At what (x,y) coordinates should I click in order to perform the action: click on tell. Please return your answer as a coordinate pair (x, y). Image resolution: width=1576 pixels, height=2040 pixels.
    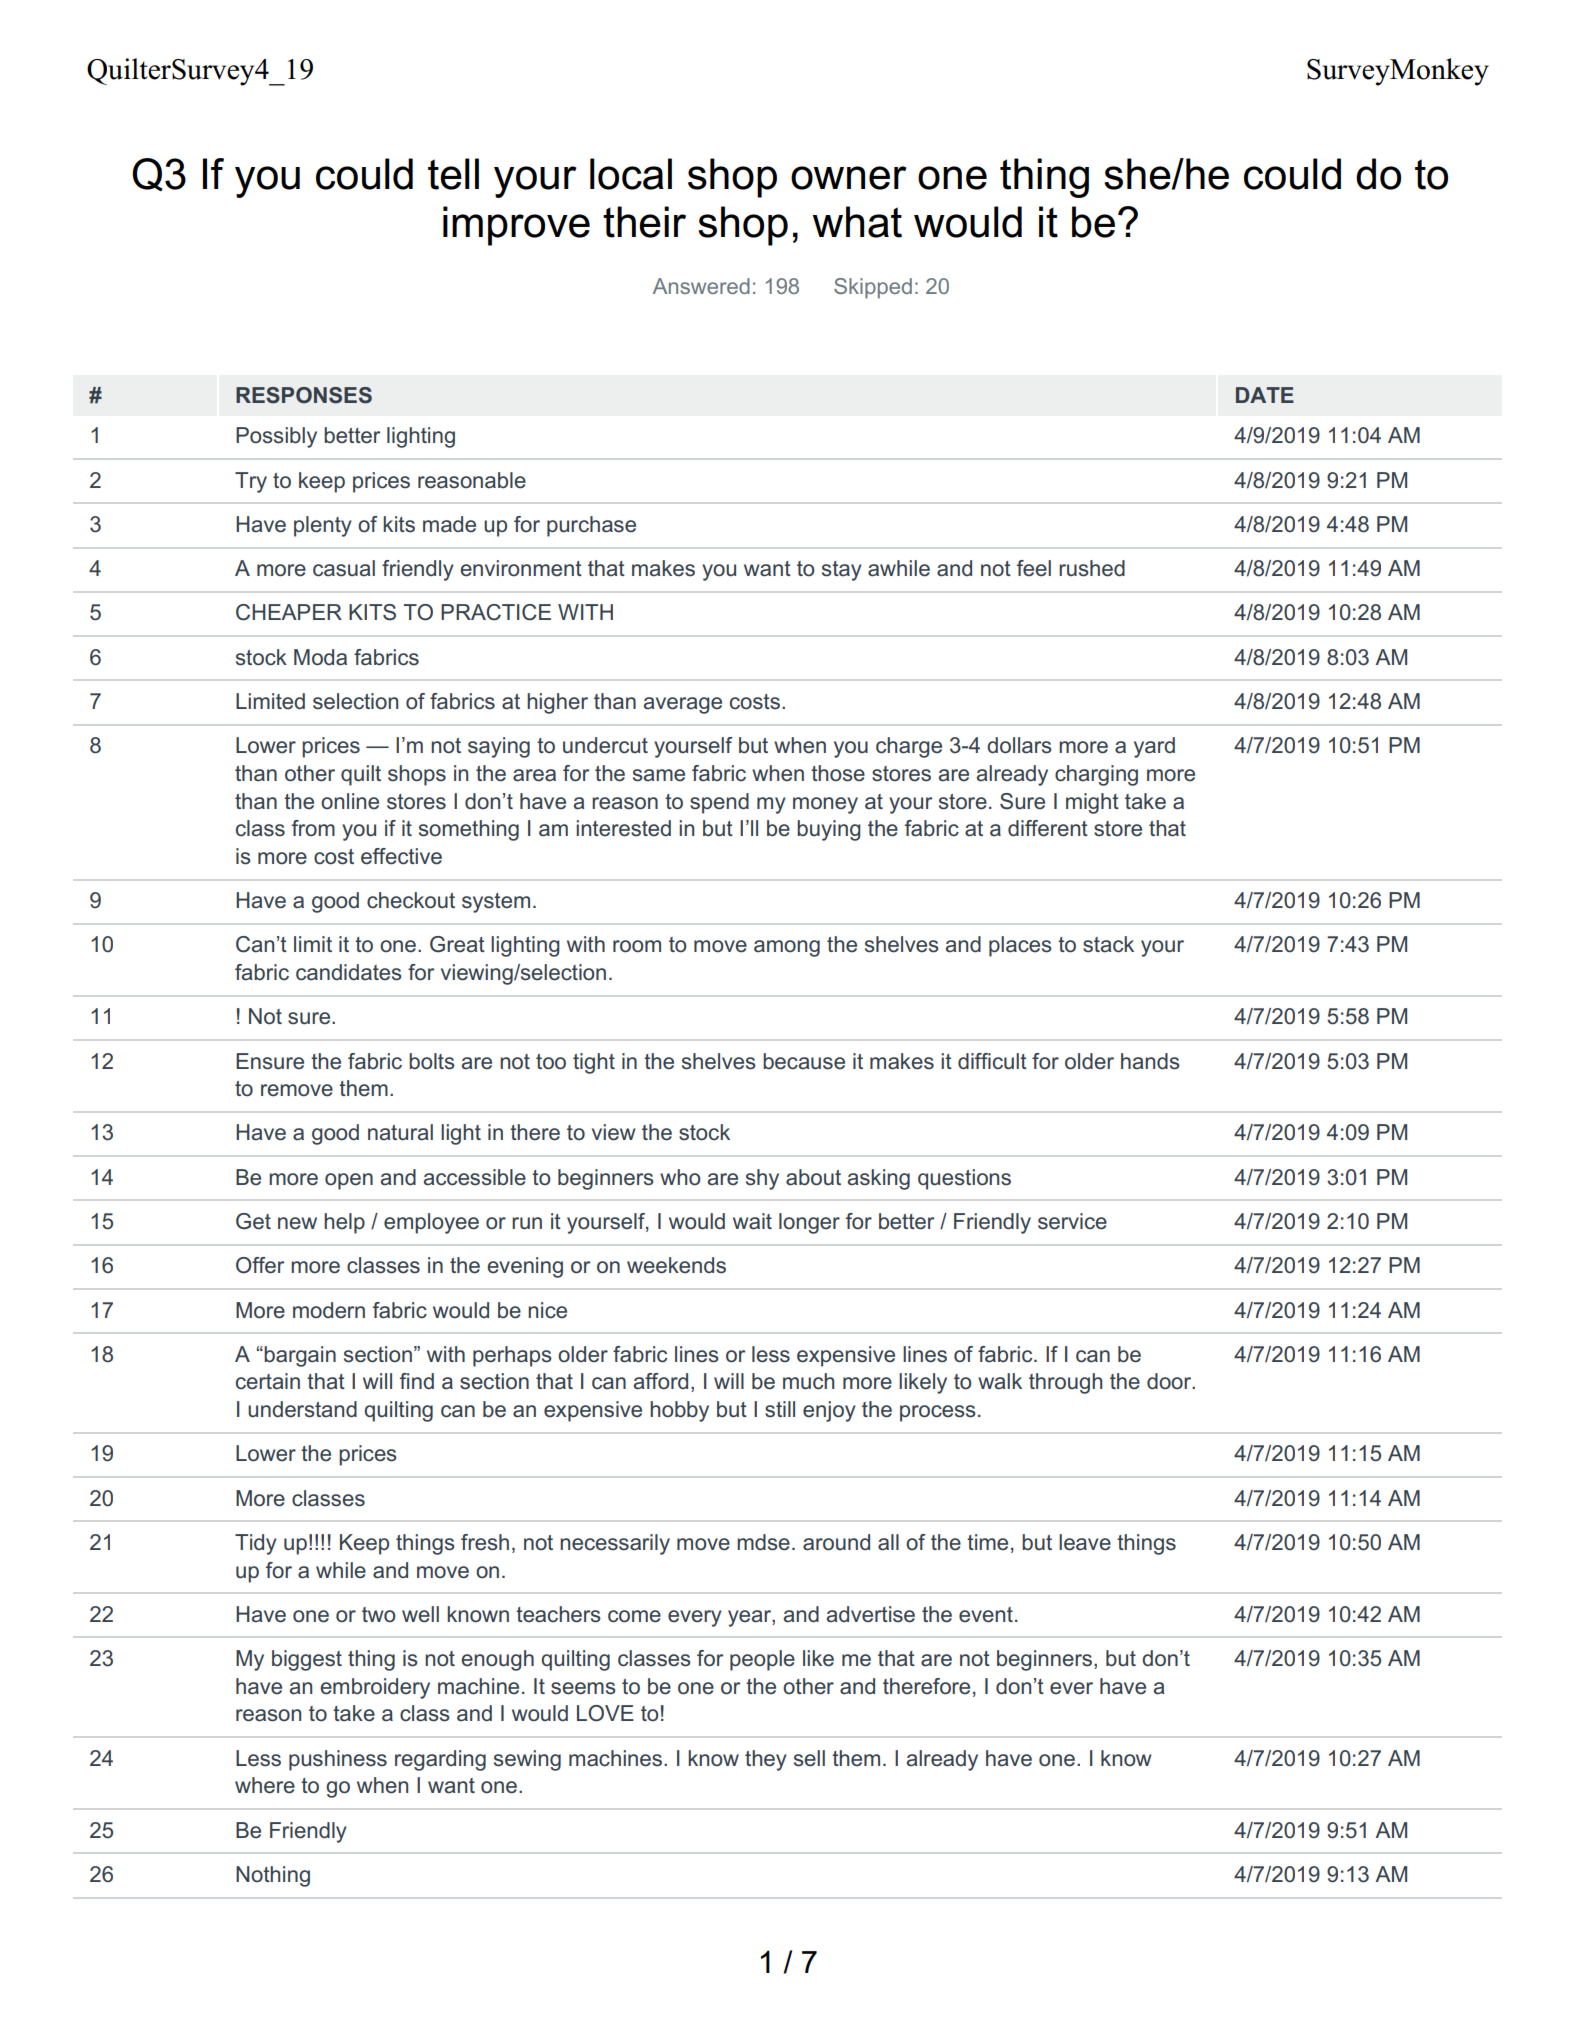
    Looking at the image, I should click on (453, 174).
